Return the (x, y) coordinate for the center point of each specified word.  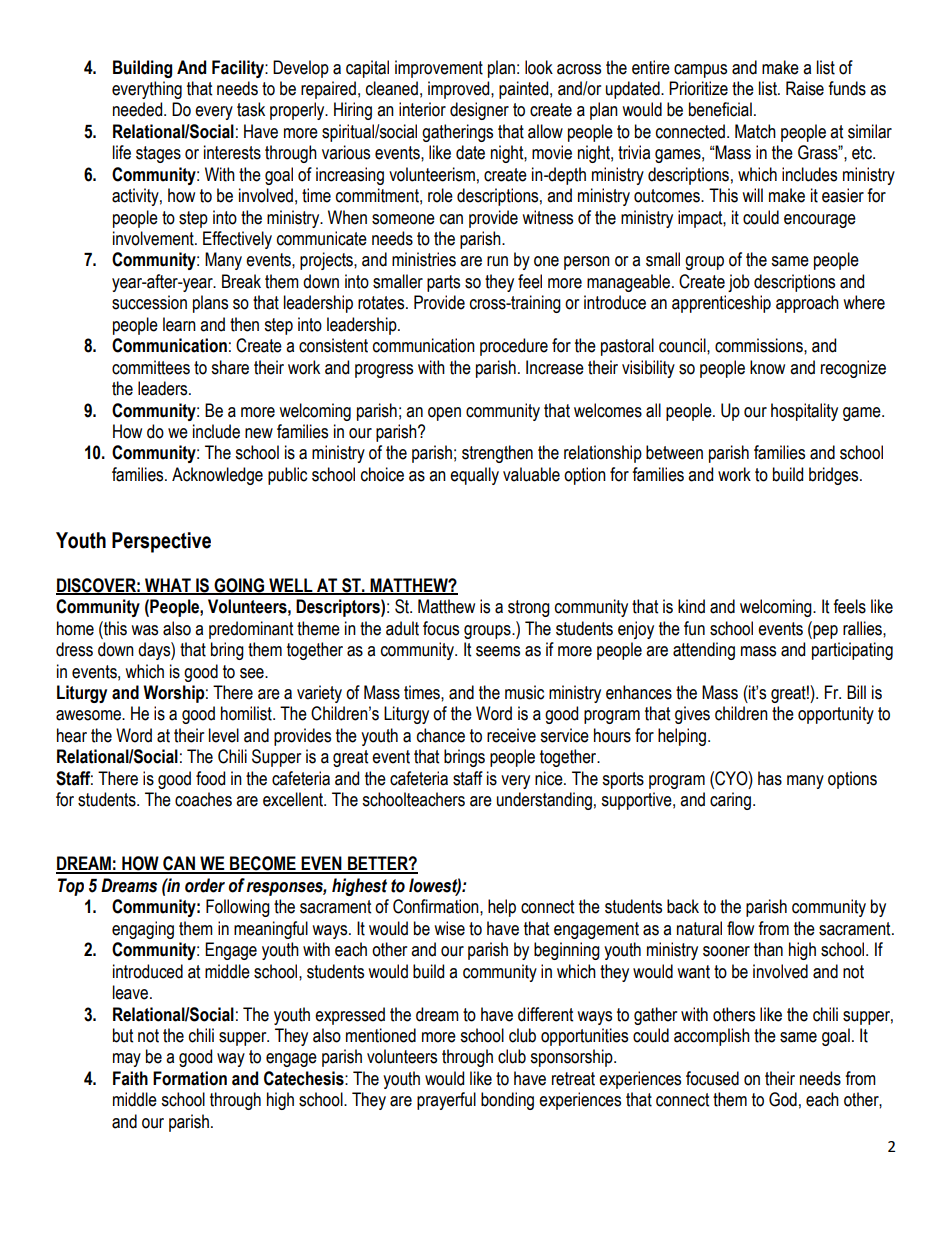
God (783, 1099)
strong (529, 608)
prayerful (446, 1101)
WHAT (168, 586)
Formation (190, 1078)
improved (460, 90)
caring (730, 801)
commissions (760, 345)
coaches (203, 799)
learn (179, 324)
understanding (544, 801)
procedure (514, 347)
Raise (805, 88)
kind (691, 606)
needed (139, 109)
